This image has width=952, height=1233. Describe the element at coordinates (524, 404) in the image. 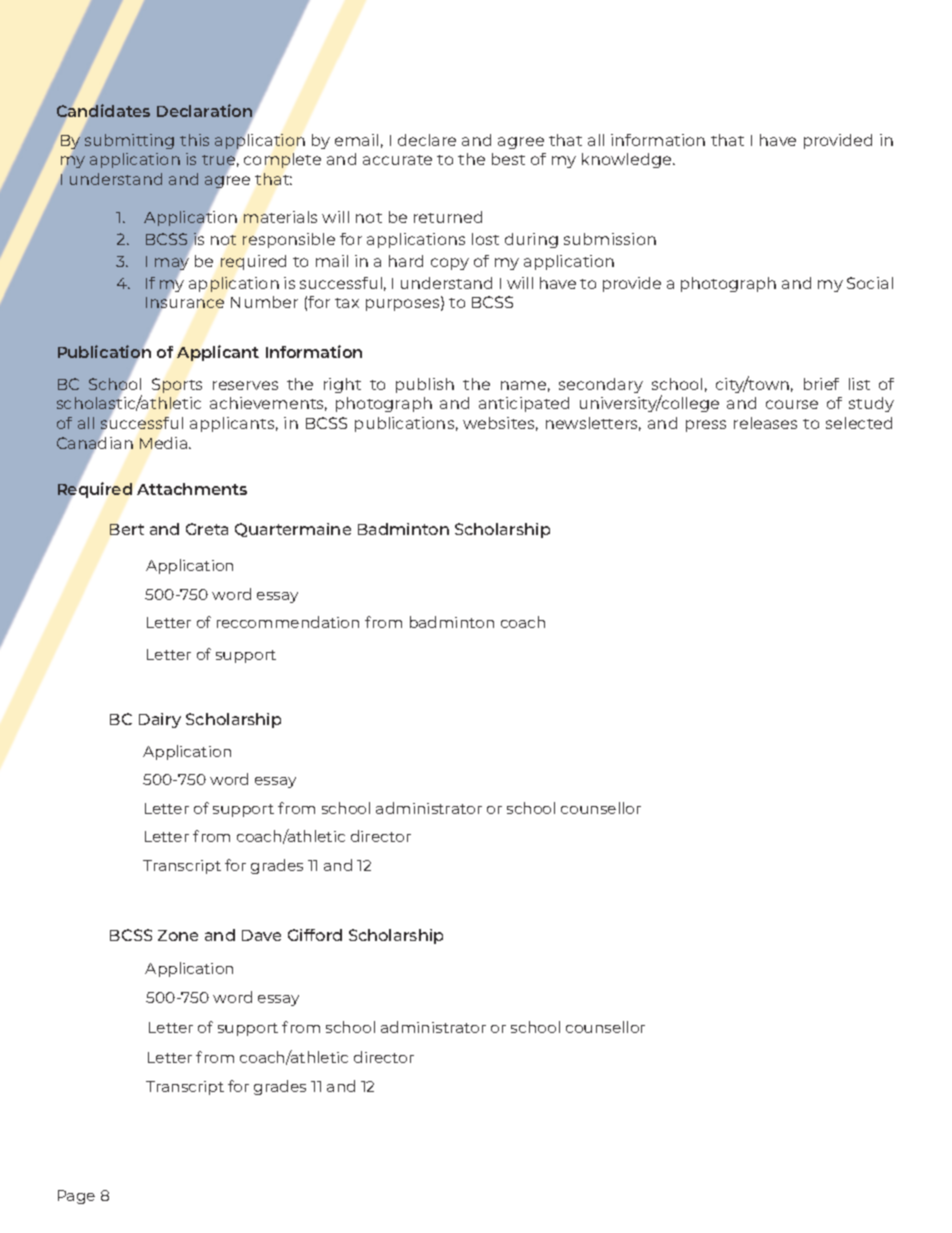

I see `anticipated` at that location.
